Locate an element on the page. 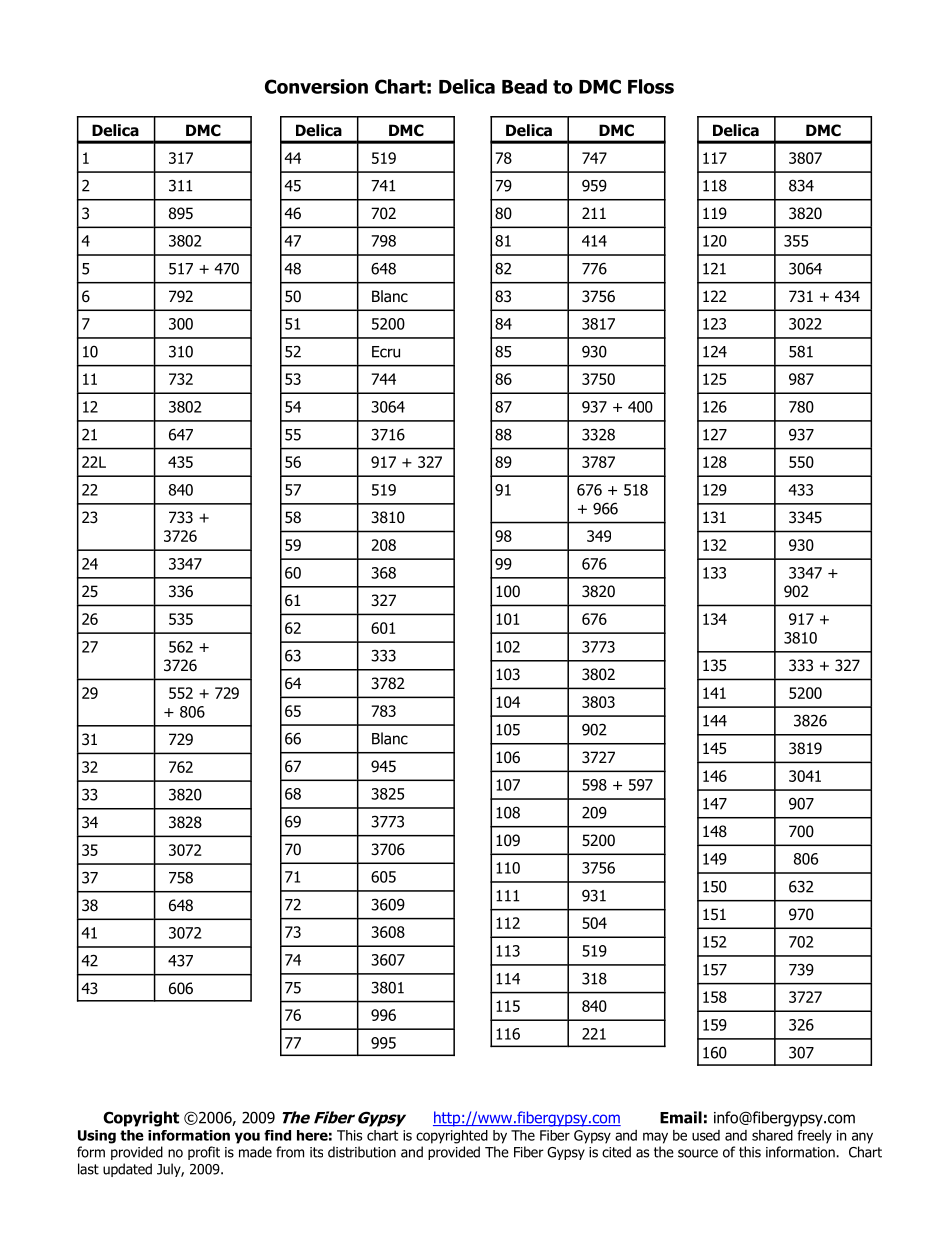  Floss is located at coordinates (651, 86).
